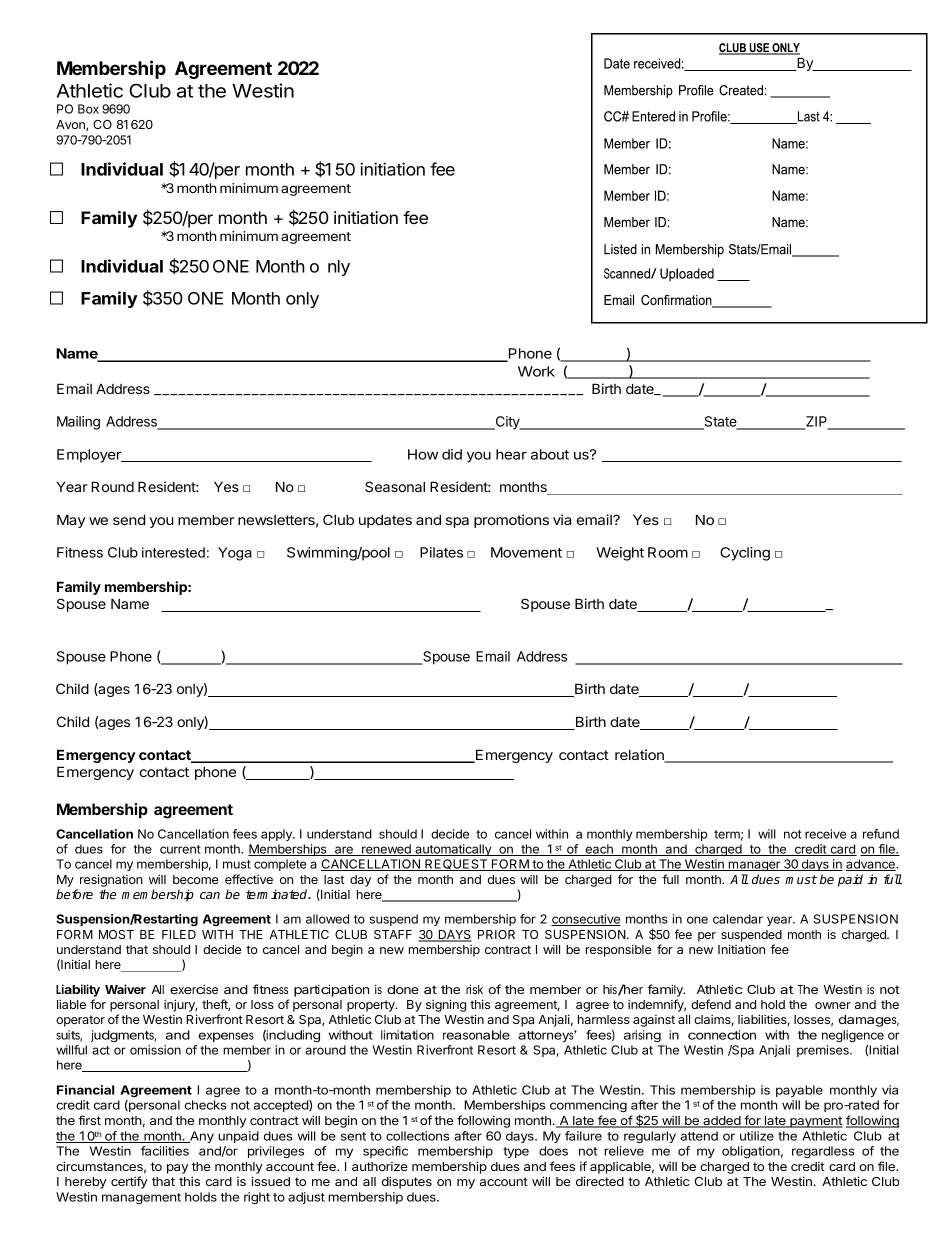  I want to click on type, so click(516, 1152).
